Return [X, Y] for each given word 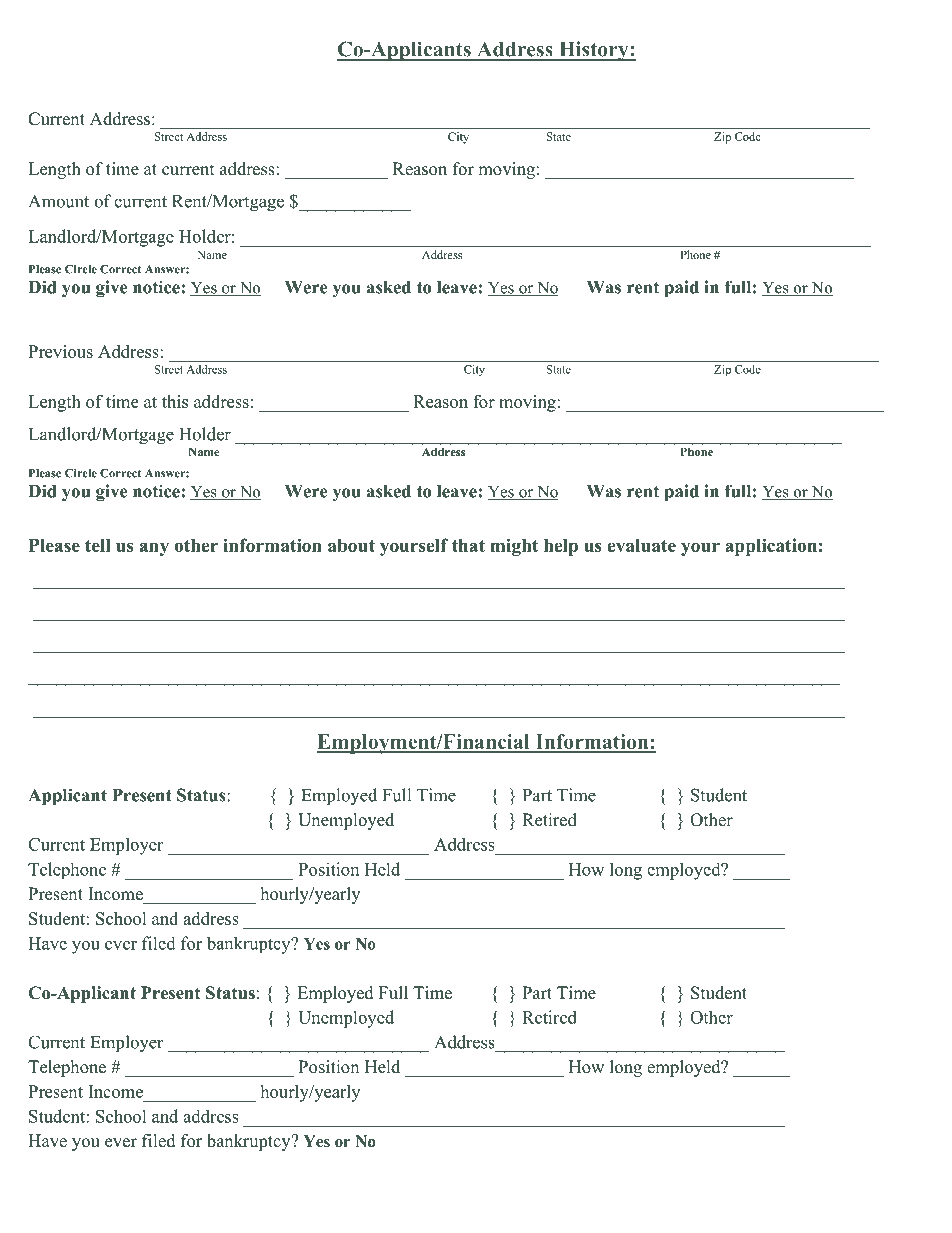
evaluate [641, 545]
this [175, 401]
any [154, 549]
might [514, 547]
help [561, 547]
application [771, 547]
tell [97, 545]
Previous [60, 351]
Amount [58, 201]
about [351, 545]
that [468, 545]
